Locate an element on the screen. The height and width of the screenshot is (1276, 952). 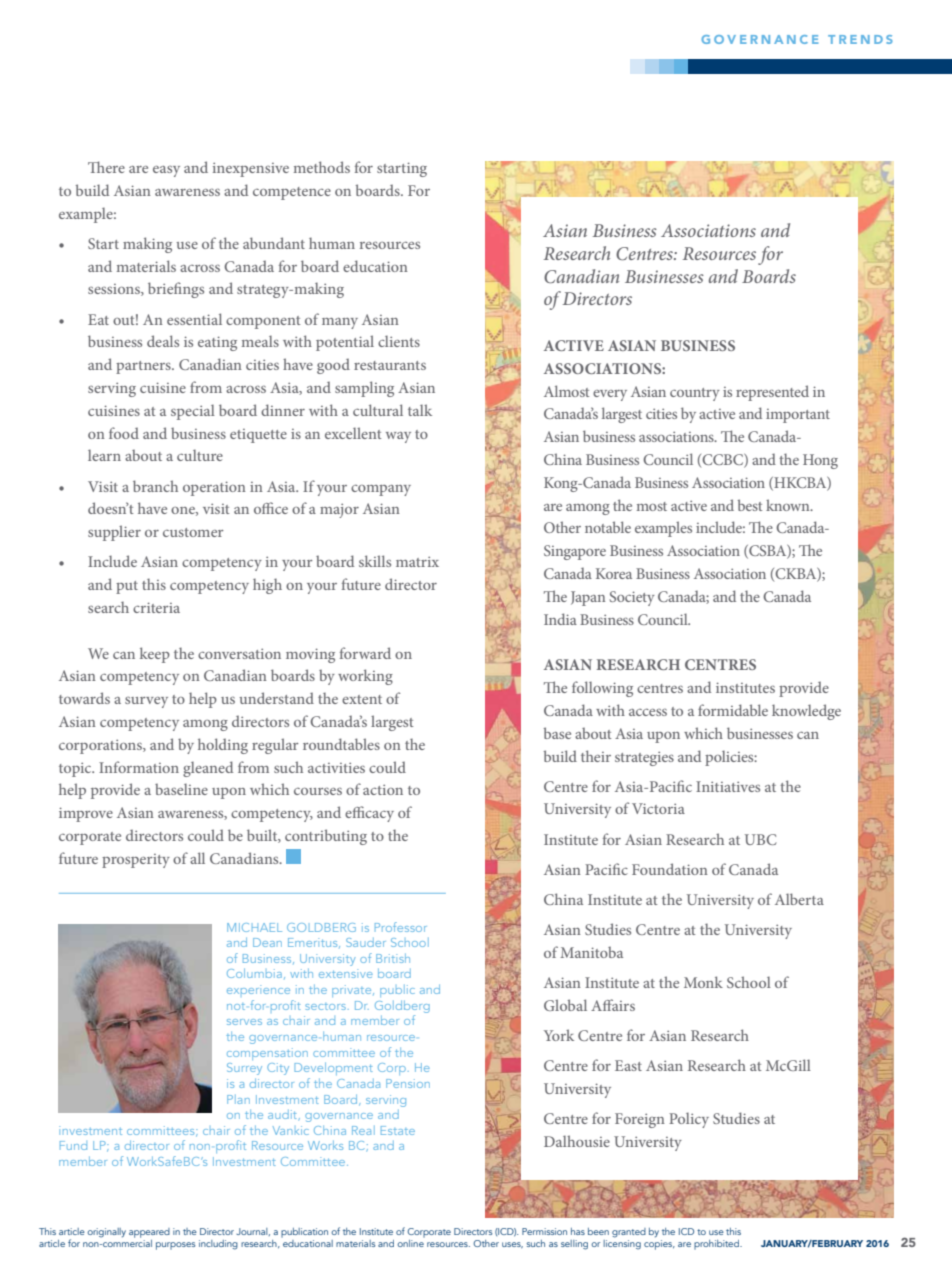
easy is located at coordinates (166, 171).
